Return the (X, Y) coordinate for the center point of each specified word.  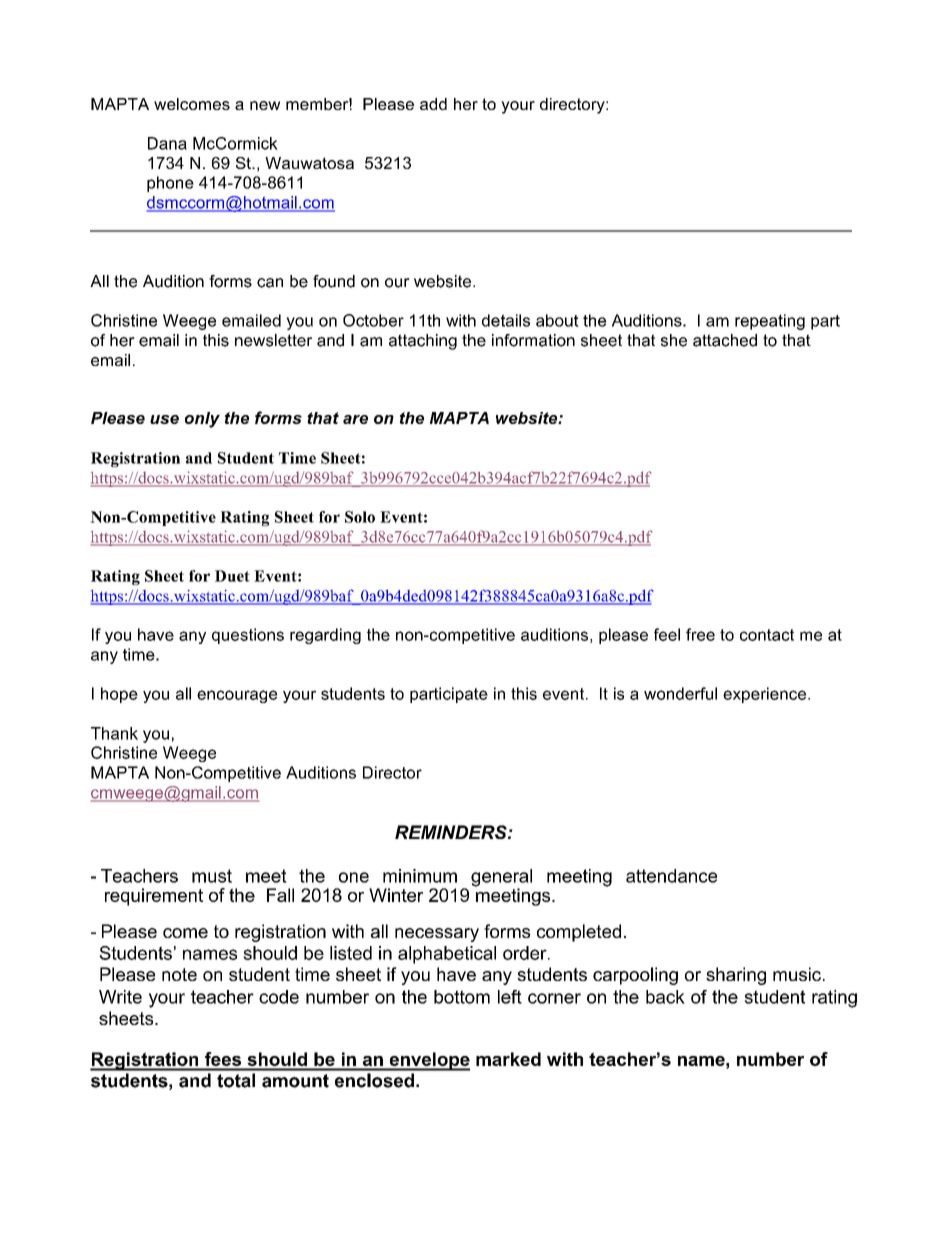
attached (725, 340)
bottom (462, 997)
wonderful (680, 693)
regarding (325, 636)
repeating (770, 322)
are (355, 419)
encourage (237, 696)
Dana (167, 143)
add (433, 104)
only (202, 420)
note (179, 974)
